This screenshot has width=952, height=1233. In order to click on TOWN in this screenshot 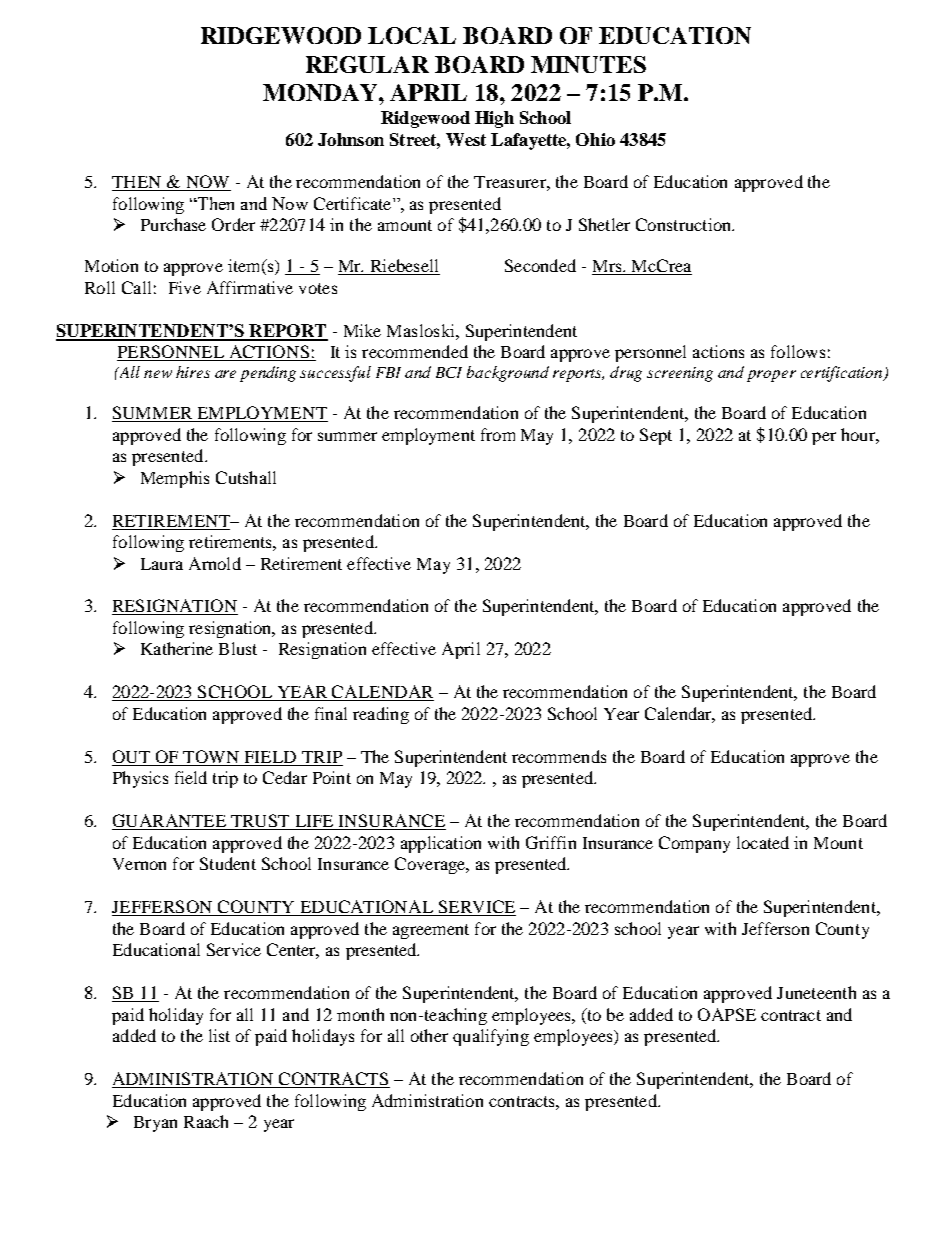, I will do `click(211, 756)`.
